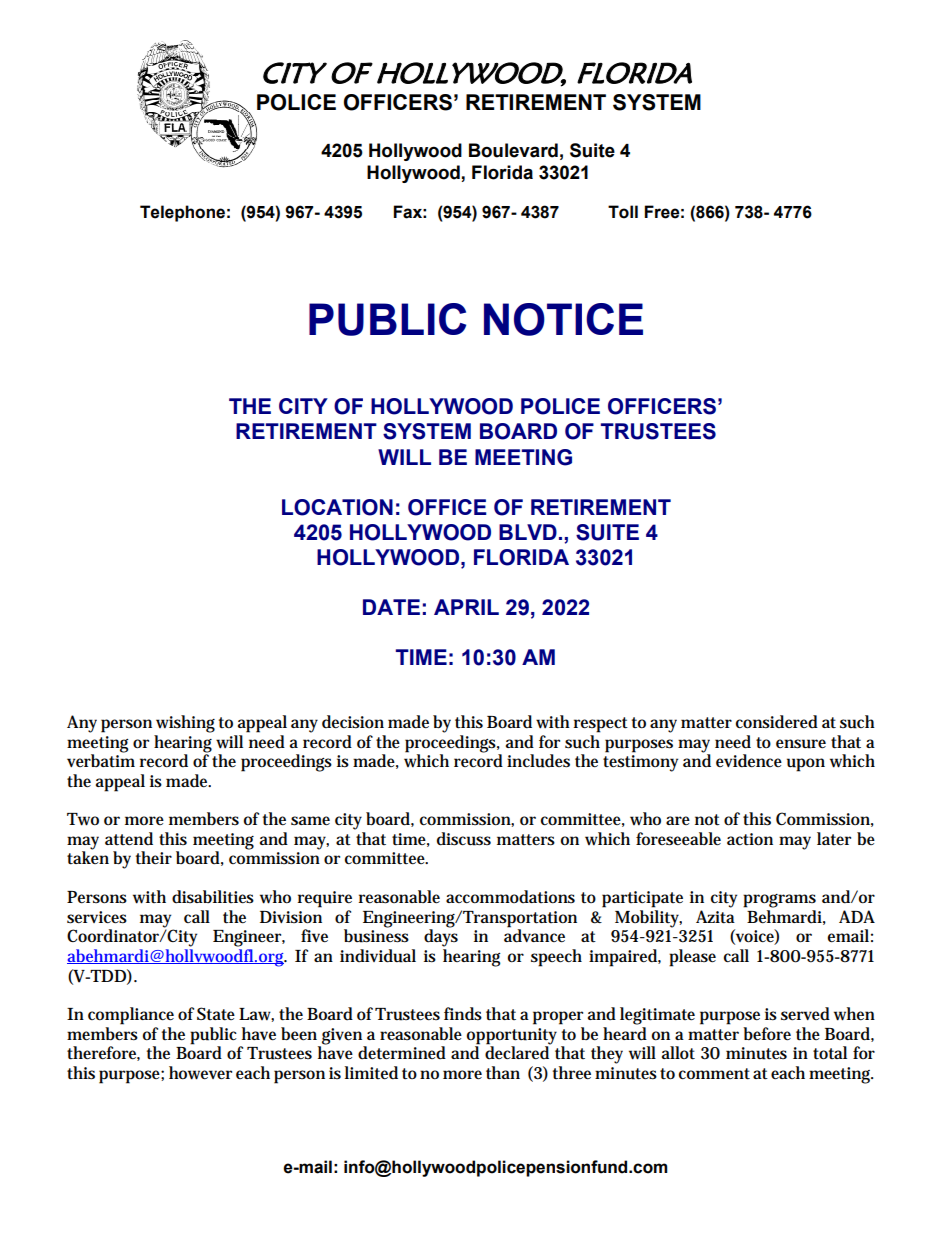 The width and height of the screenshot is (952, 1233). Describe the element at coordinates (200, 1073) in the screenshot. I see `however` at that location.
